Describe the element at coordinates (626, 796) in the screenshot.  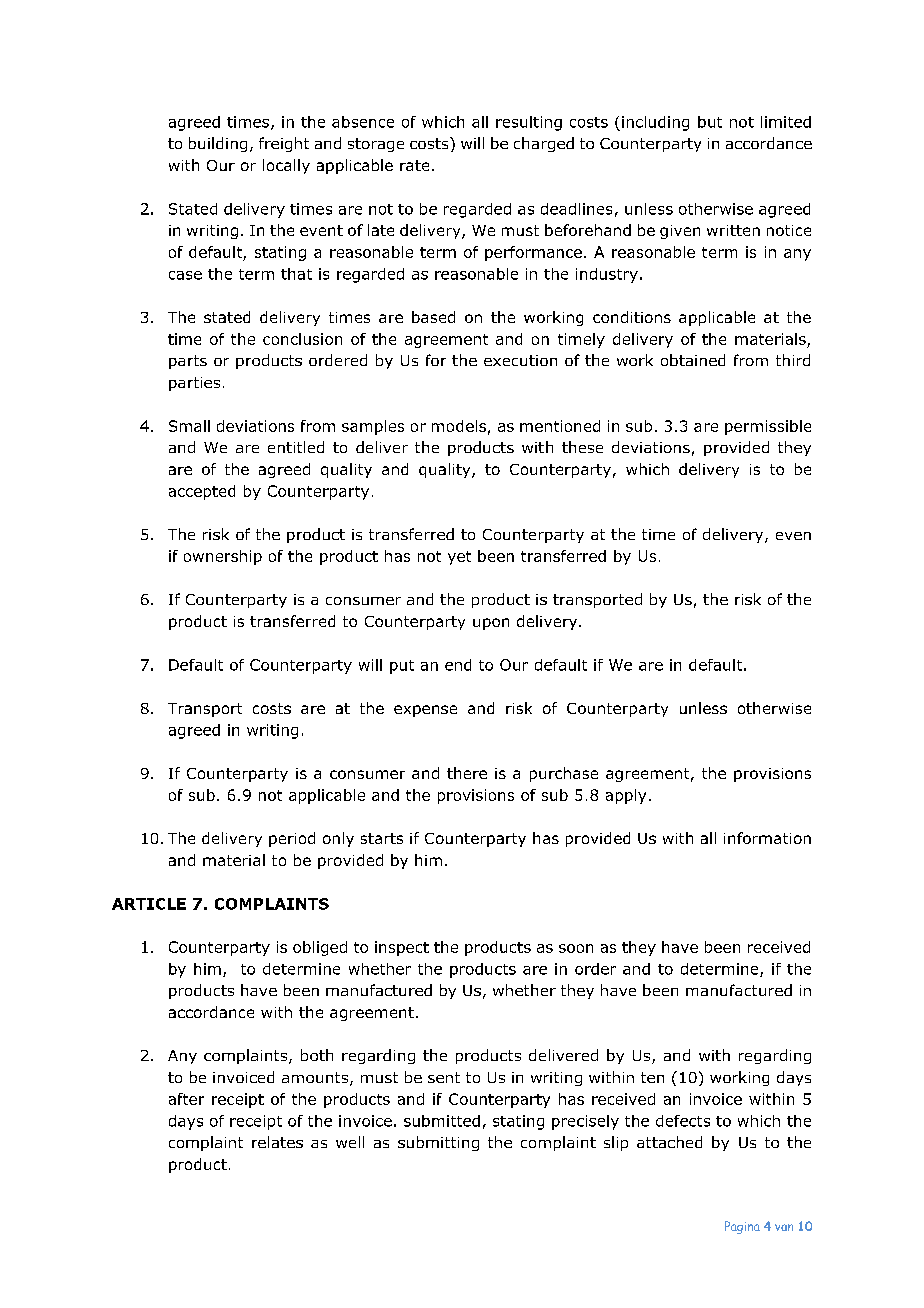
I see `apply` at that location.
